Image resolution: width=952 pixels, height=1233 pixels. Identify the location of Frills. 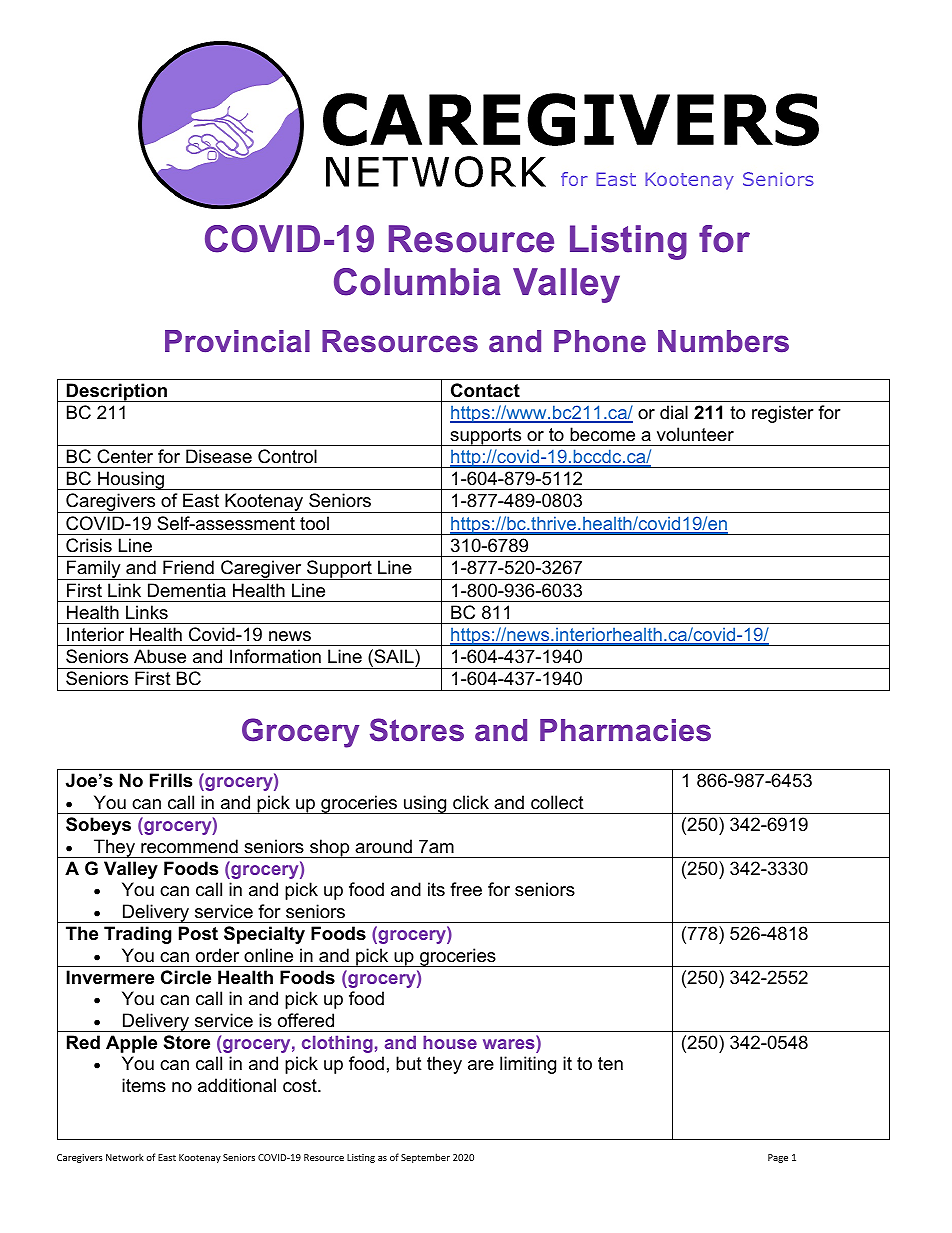
(171, 780).
